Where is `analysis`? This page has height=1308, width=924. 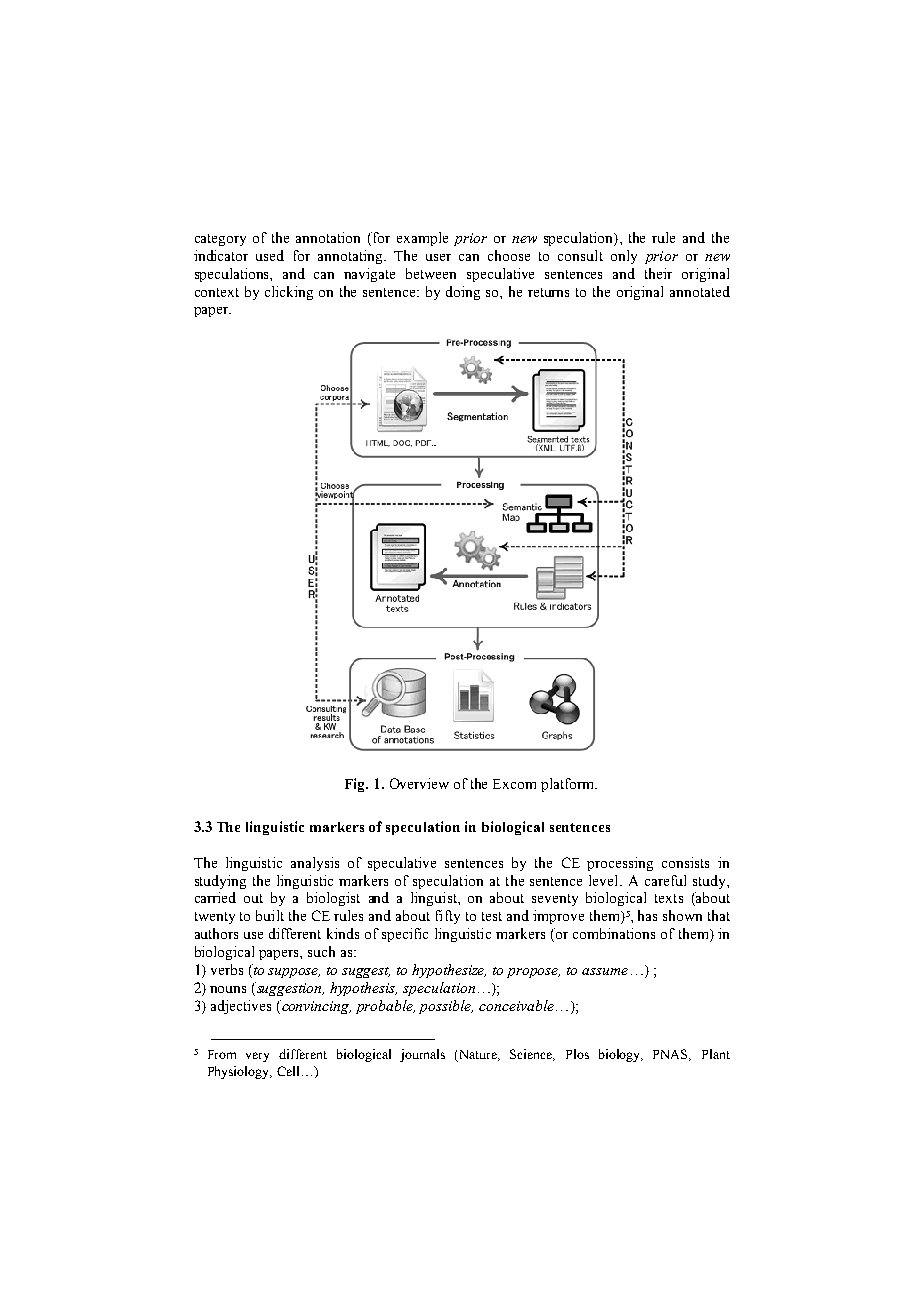 analysis is located at coordinates (315, 864).
